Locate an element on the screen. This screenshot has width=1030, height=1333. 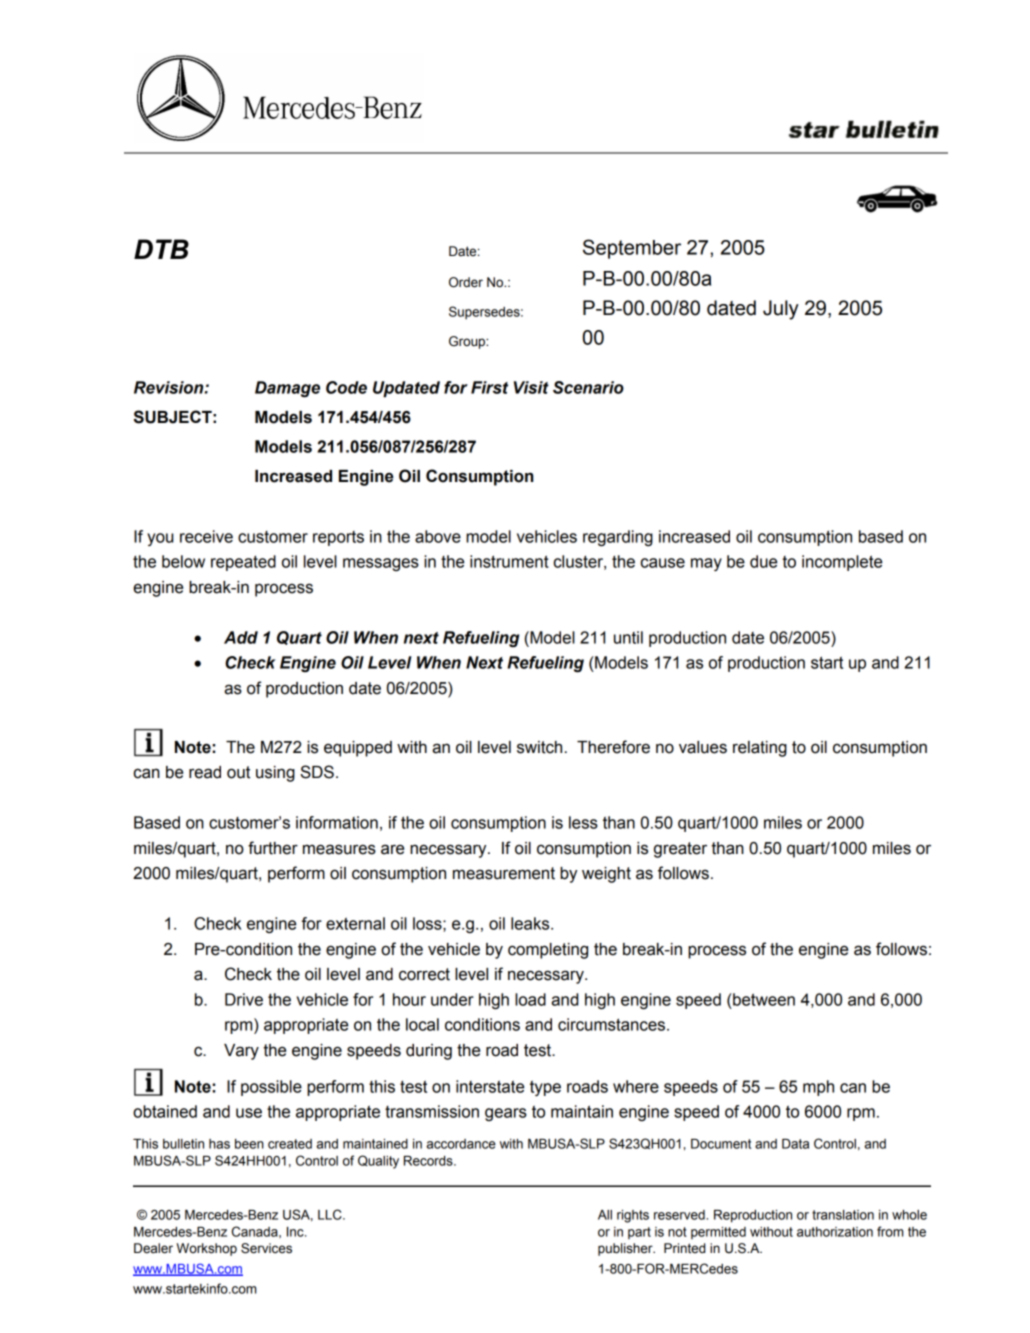
between is located at coordinates (763, 999).
